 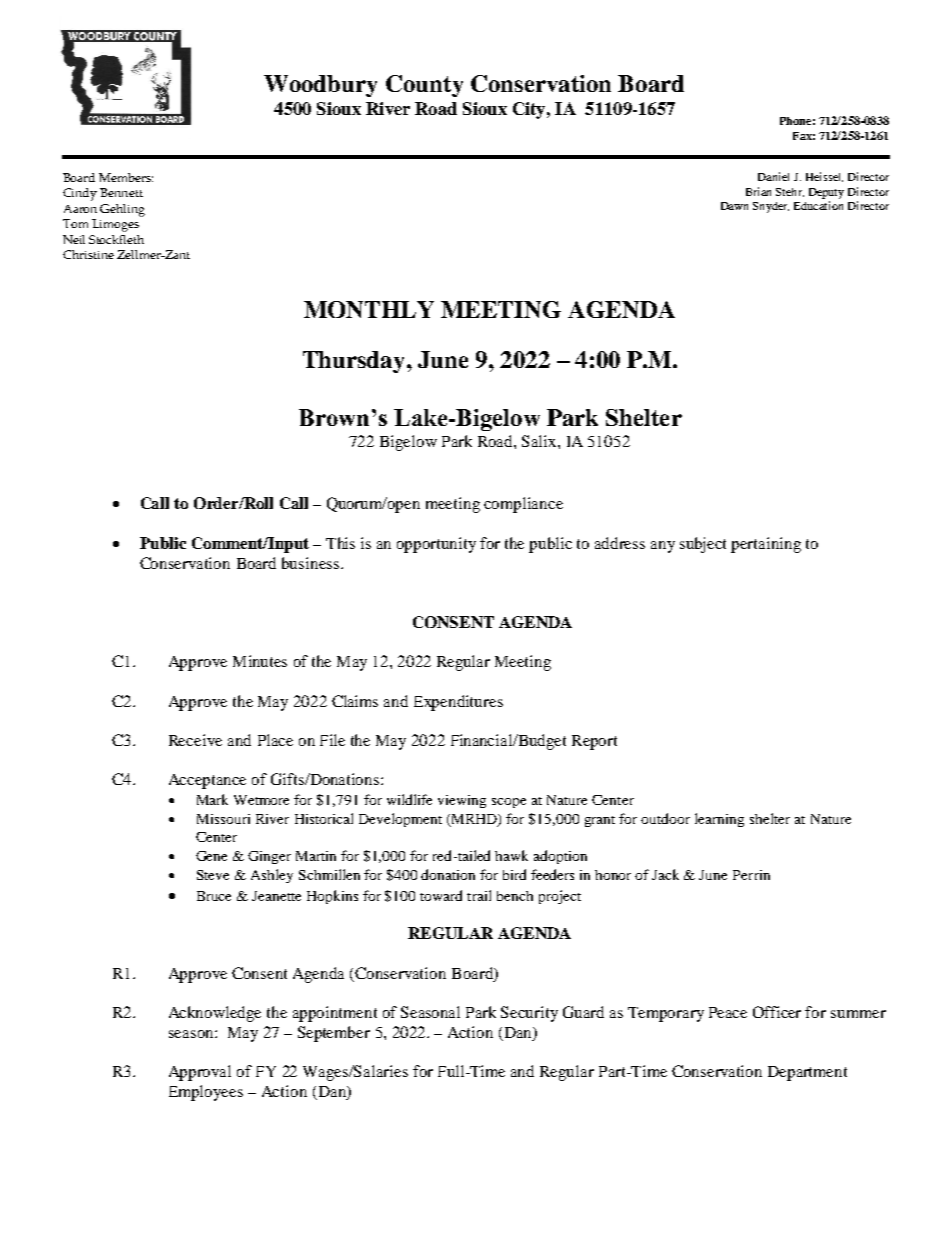 What do you see at coordinates (777, 1012) in the document?
I see `Officer` at bounding box center [777, 1012].
